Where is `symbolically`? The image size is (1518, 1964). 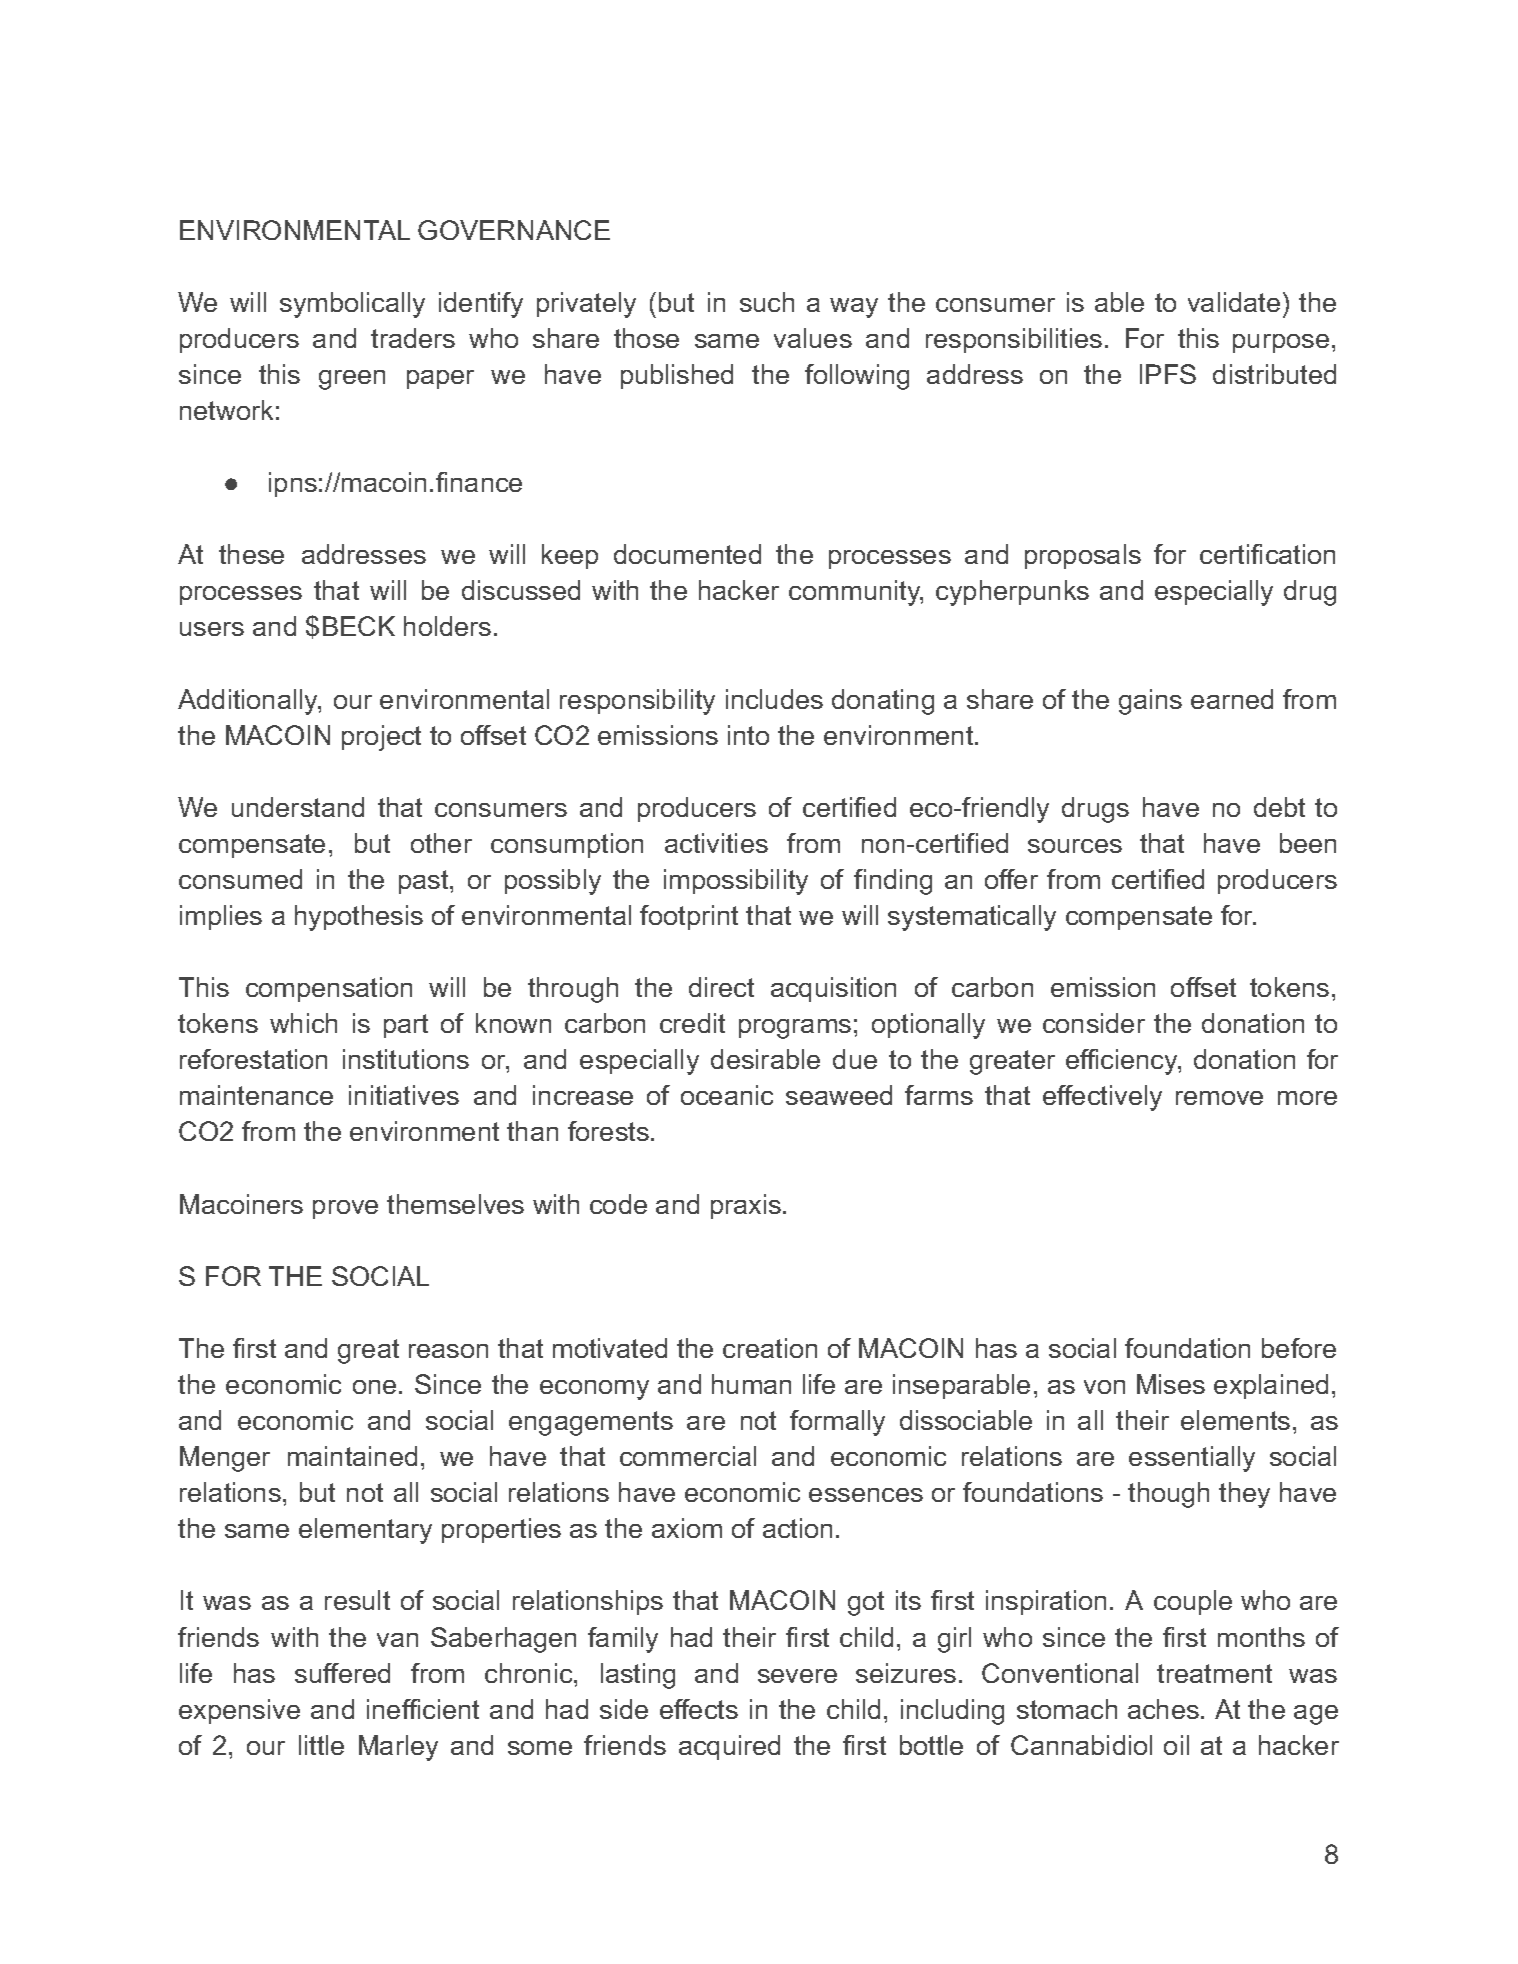
symbolically is located at coordinates (352, 305).
